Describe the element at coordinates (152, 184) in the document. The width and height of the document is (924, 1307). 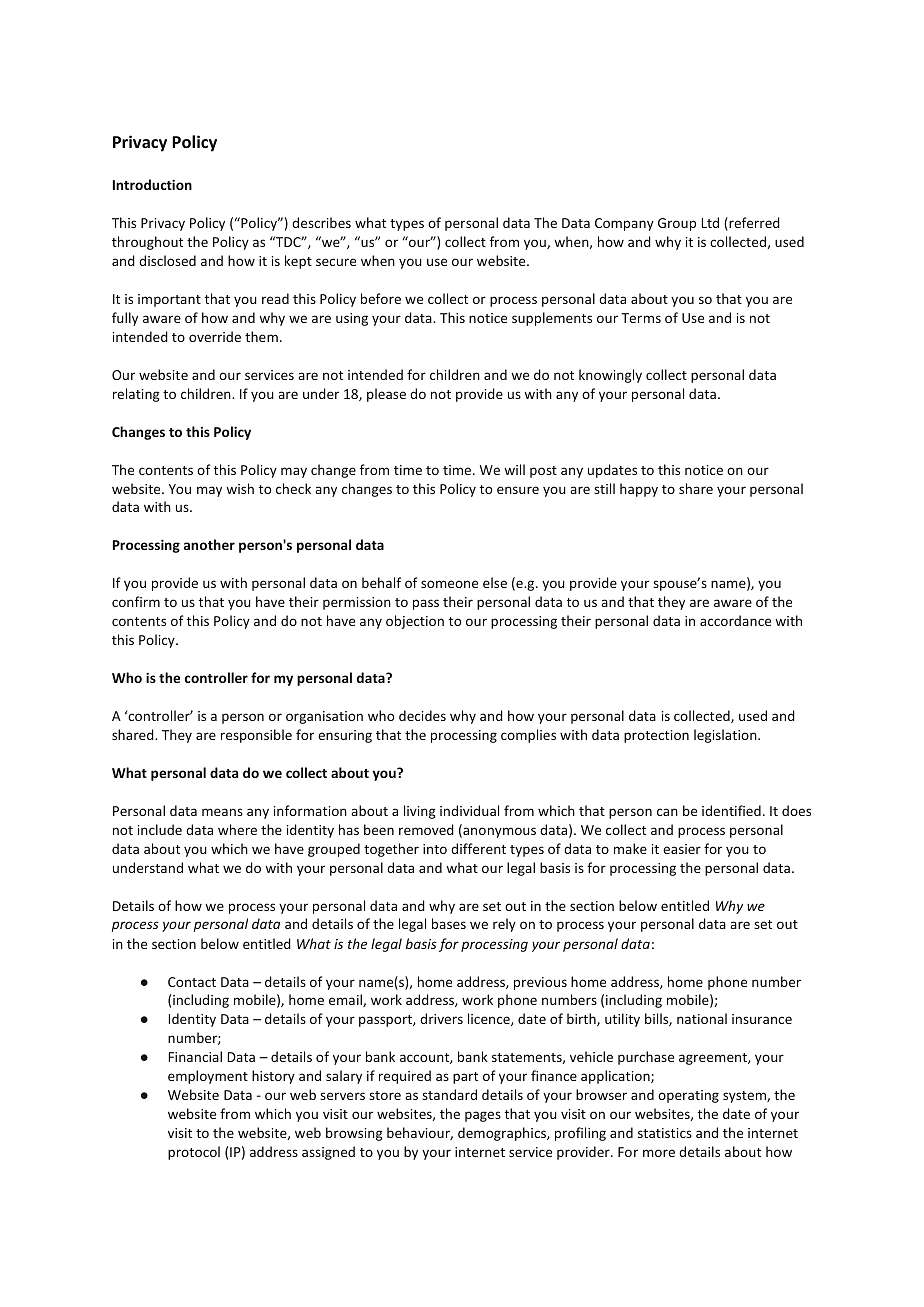
I see `Introduction` at that location.
